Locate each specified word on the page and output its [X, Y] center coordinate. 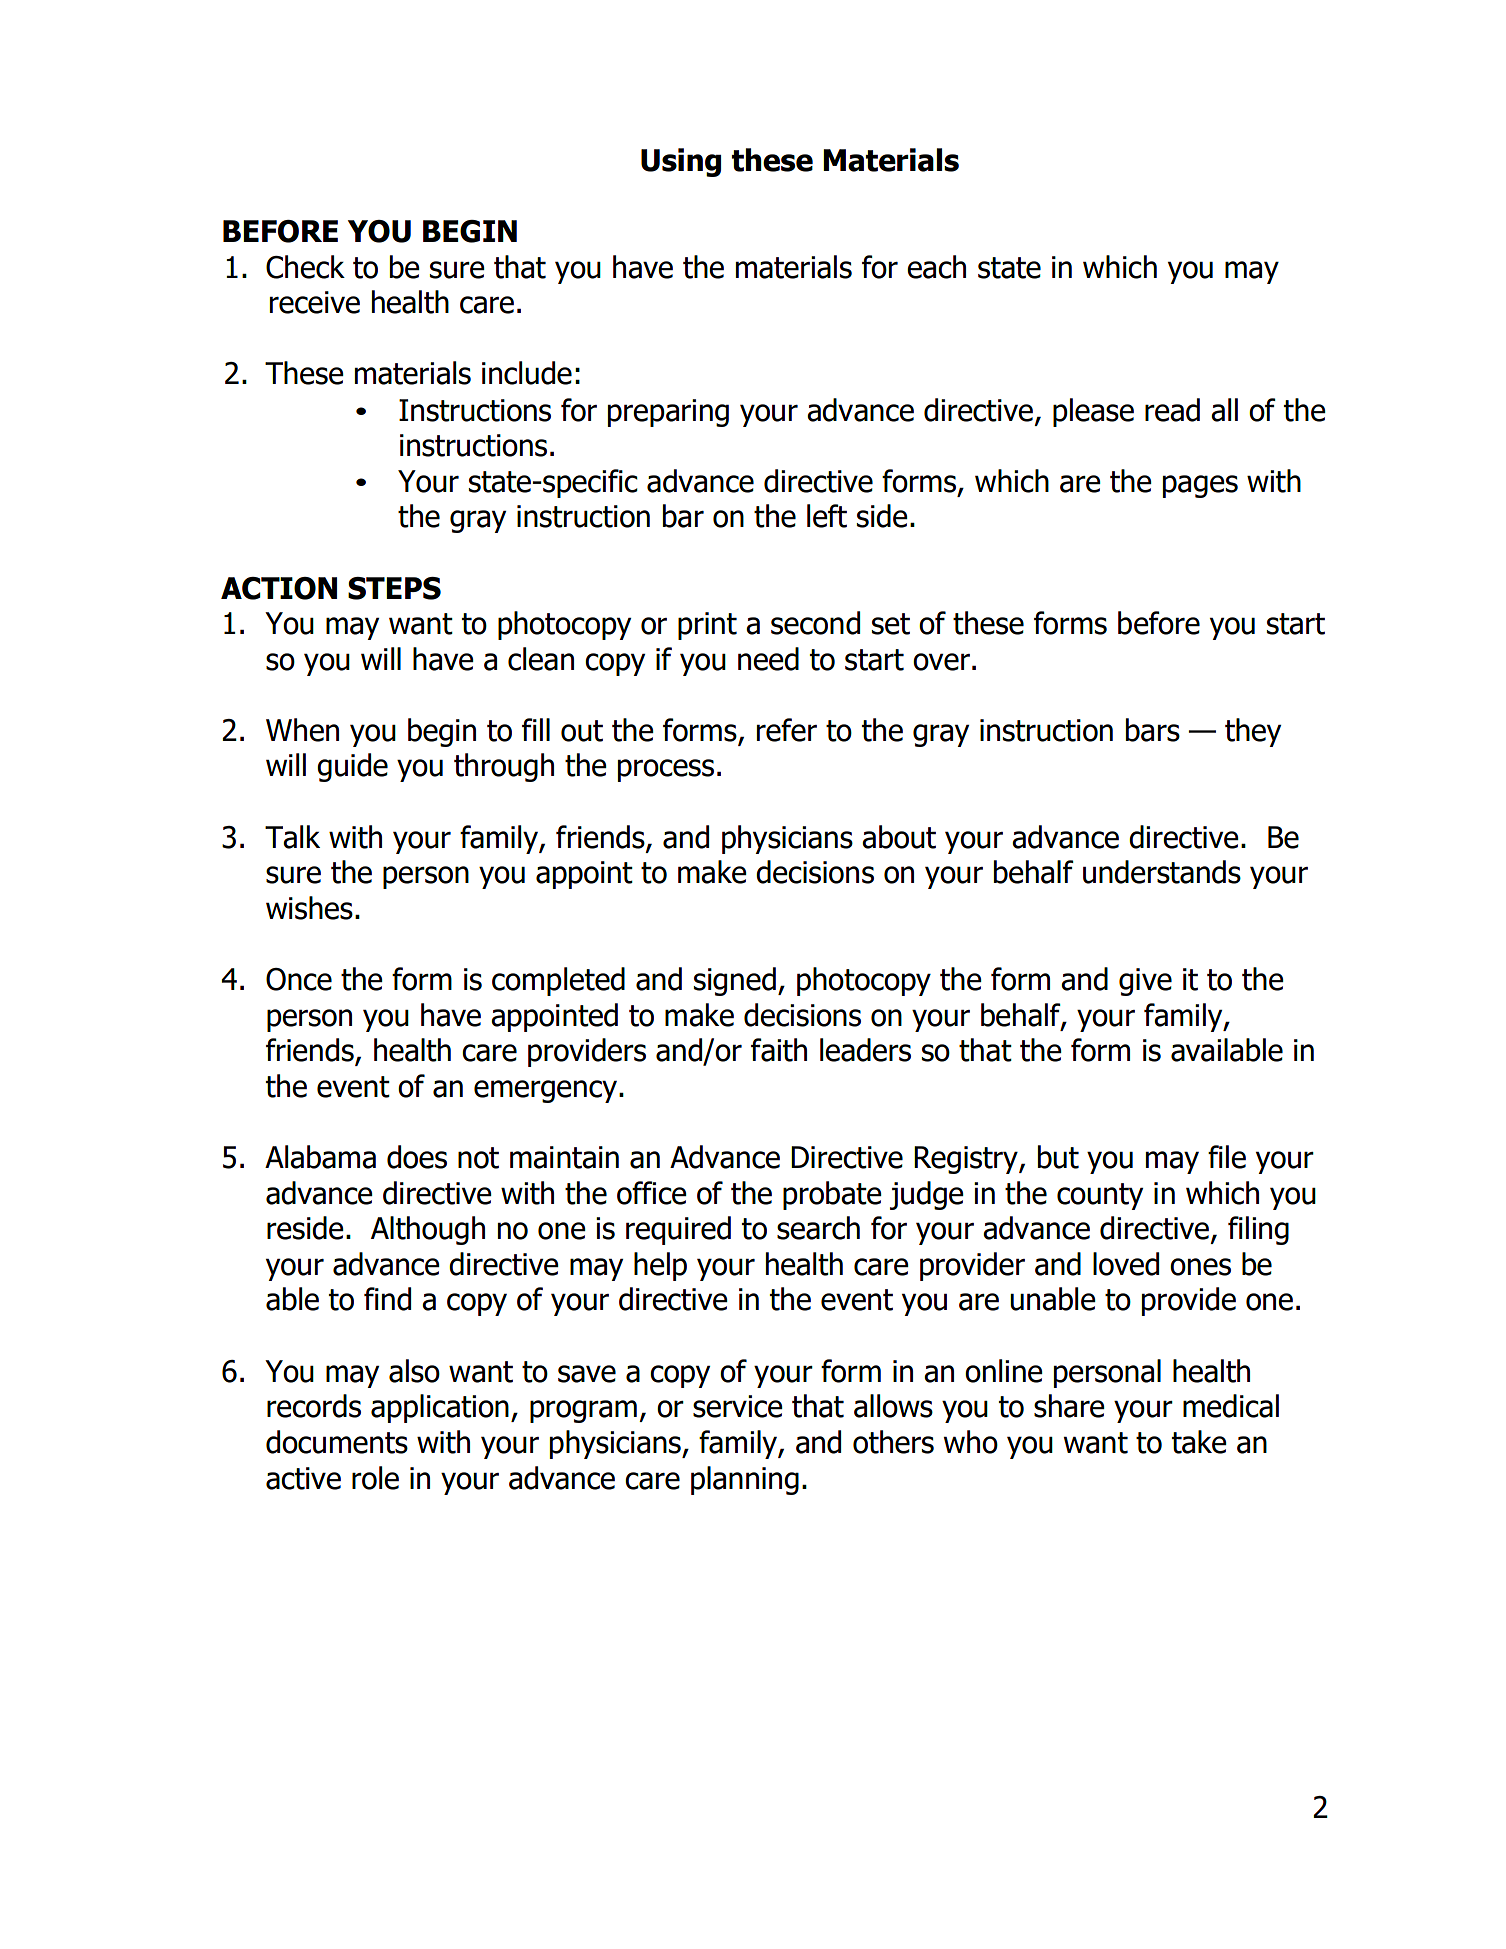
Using [681, 162]
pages [1200, 486]
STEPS [394, 588]
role [375, 1478]
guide [352, 767]
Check [305, 267]
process [666, 770]
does [417, 1157]
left [827, 516]
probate [832, 1195]
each [936, 267]
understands [1162, 872]
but [1058, 1157]
